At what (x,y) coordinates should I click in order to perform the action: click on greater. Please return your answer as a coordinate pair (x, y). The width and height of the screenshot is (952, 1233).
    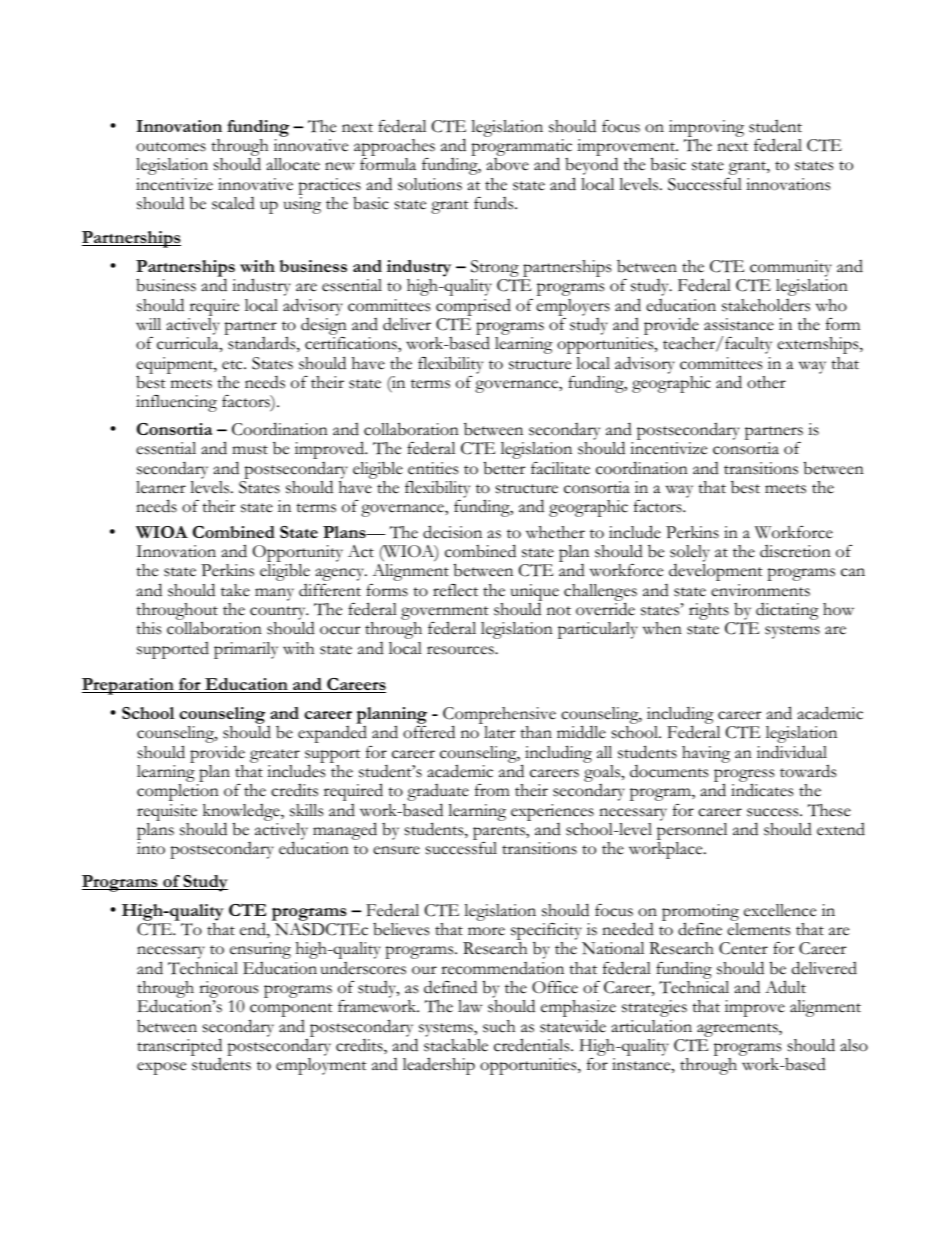
    Looking at the image, I should click on (275, 756).
